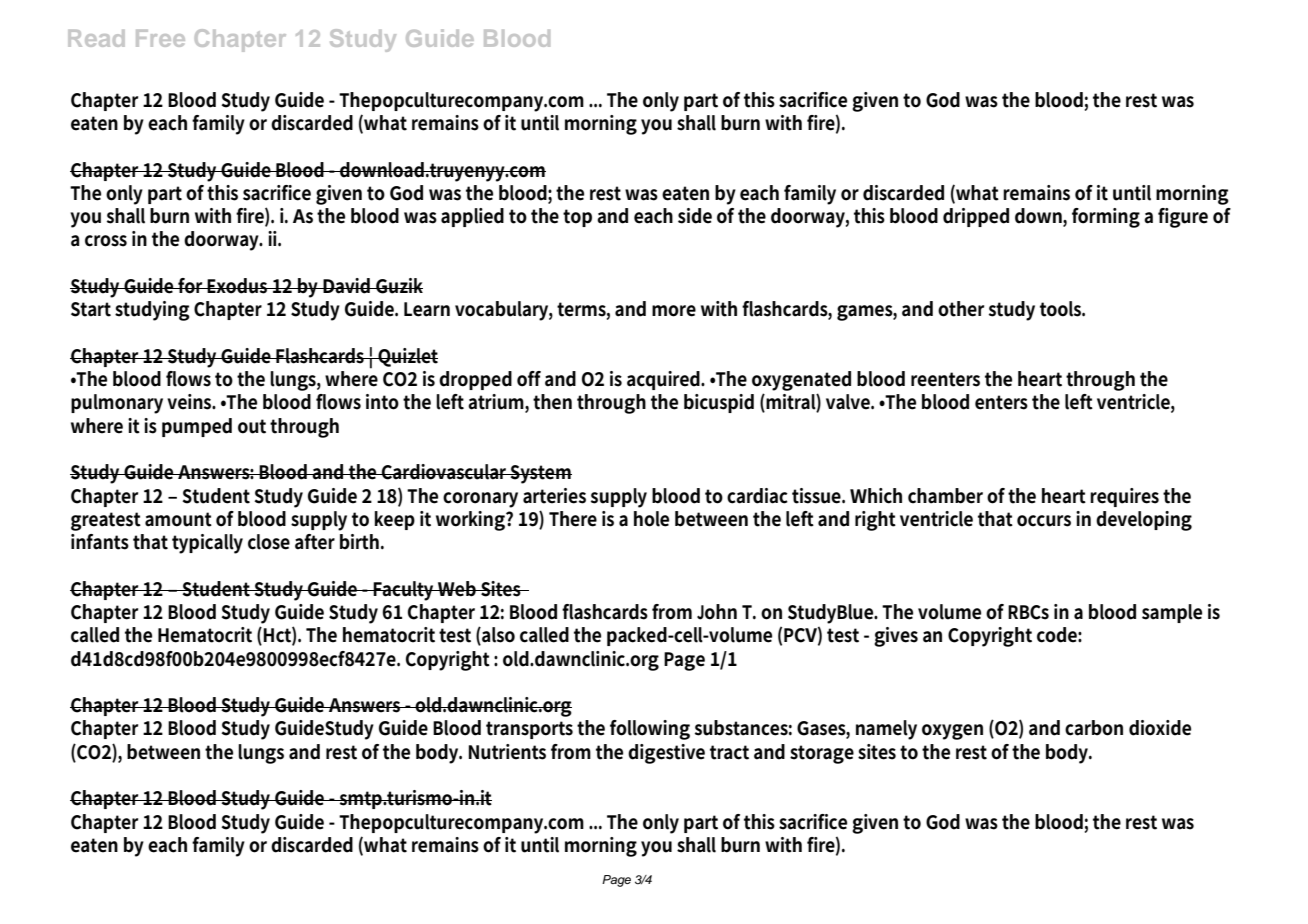 This screenshot has height=924, width=1308. What do you see at coordinates (238, 286) in the screenshot?
I see `Exodus` at bounding box center [238, 286].
